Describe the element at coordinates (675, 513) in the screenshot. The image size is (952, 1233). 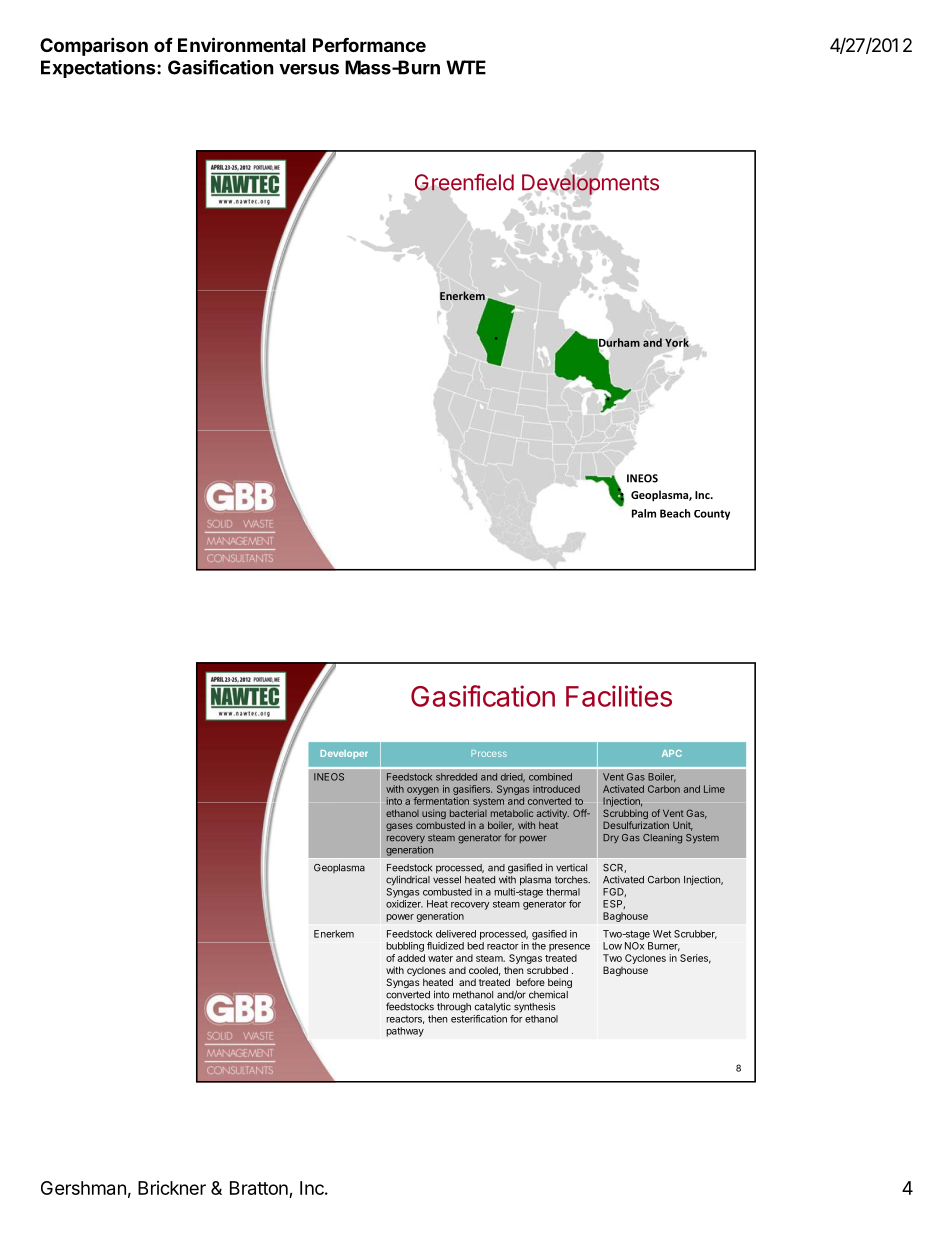
I see `Beach` at that location.
